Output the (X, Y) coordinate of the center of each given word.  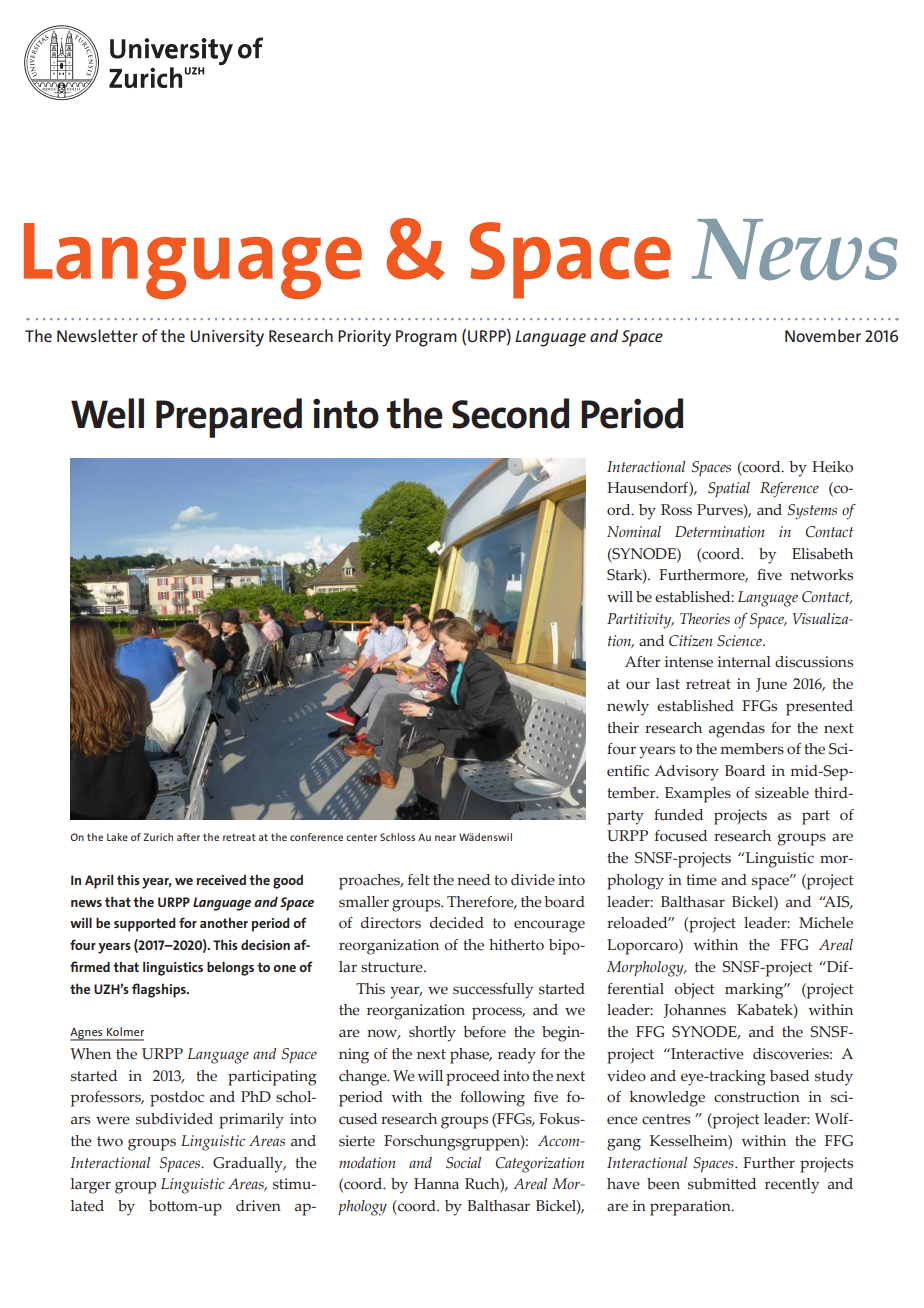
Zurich (158, 837)
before (484, 1032)
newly (628, 708)
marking (755, 991)
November (823, 335)
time (701, 880)
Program (426, 338)
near (445, 838)
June (771, 685)
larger (91, 1186)
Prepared (229, 418)
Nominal (634, 532)
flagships (160, 990)
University (227, 338)
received (221, 880)
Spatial (729, 489)
